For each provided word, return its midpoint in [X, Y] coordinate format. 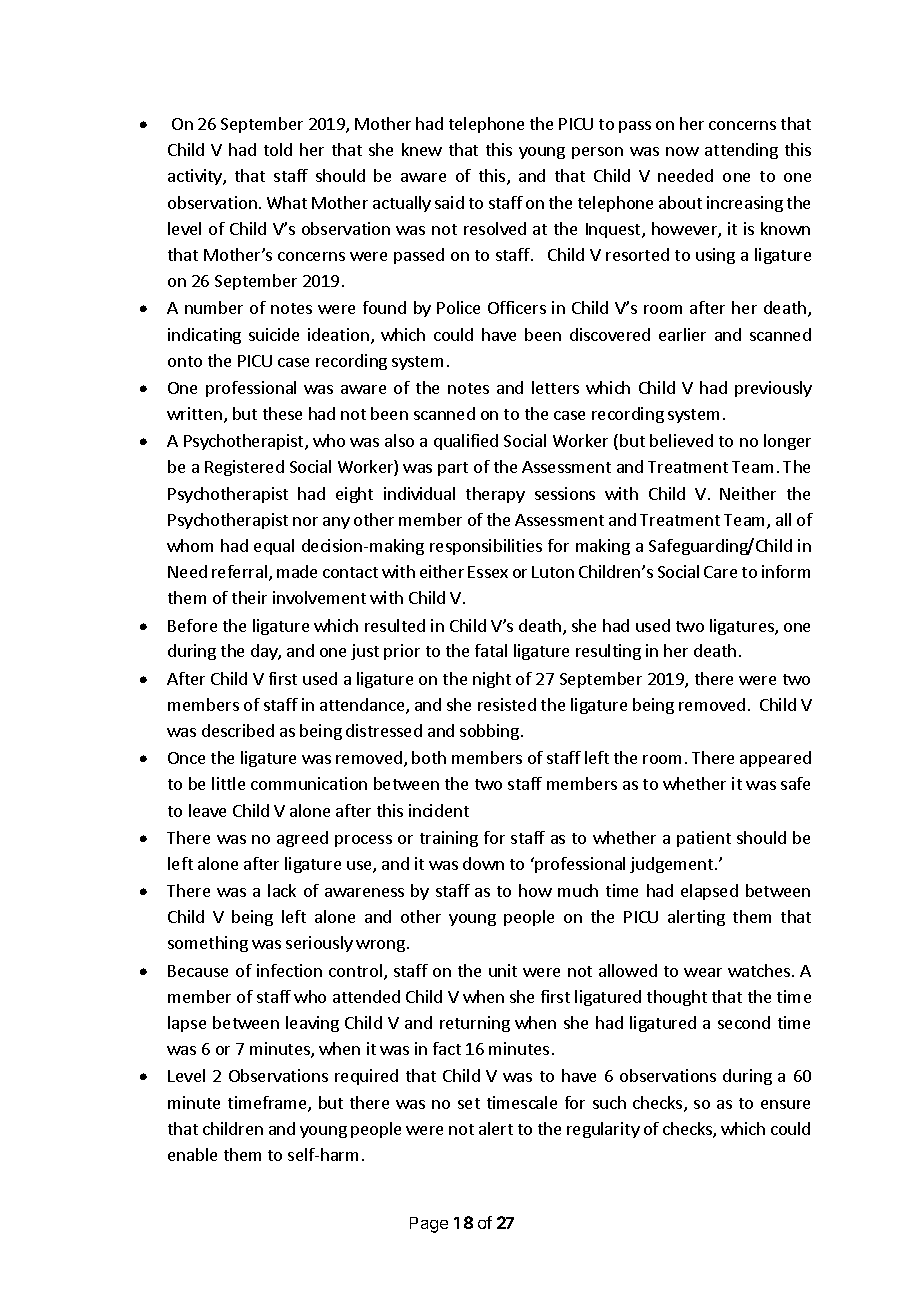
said [449, 202]
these [282, 413]
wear [703, 972]
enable [192, 1154]
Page [429, 1225]
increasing [745, 204]
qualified [466, 442]
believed [681, 440]
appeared [775, 759]
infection [289, 970]
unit [503, 970]
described [238, 730]
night [492, 680]
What [287, 202]
